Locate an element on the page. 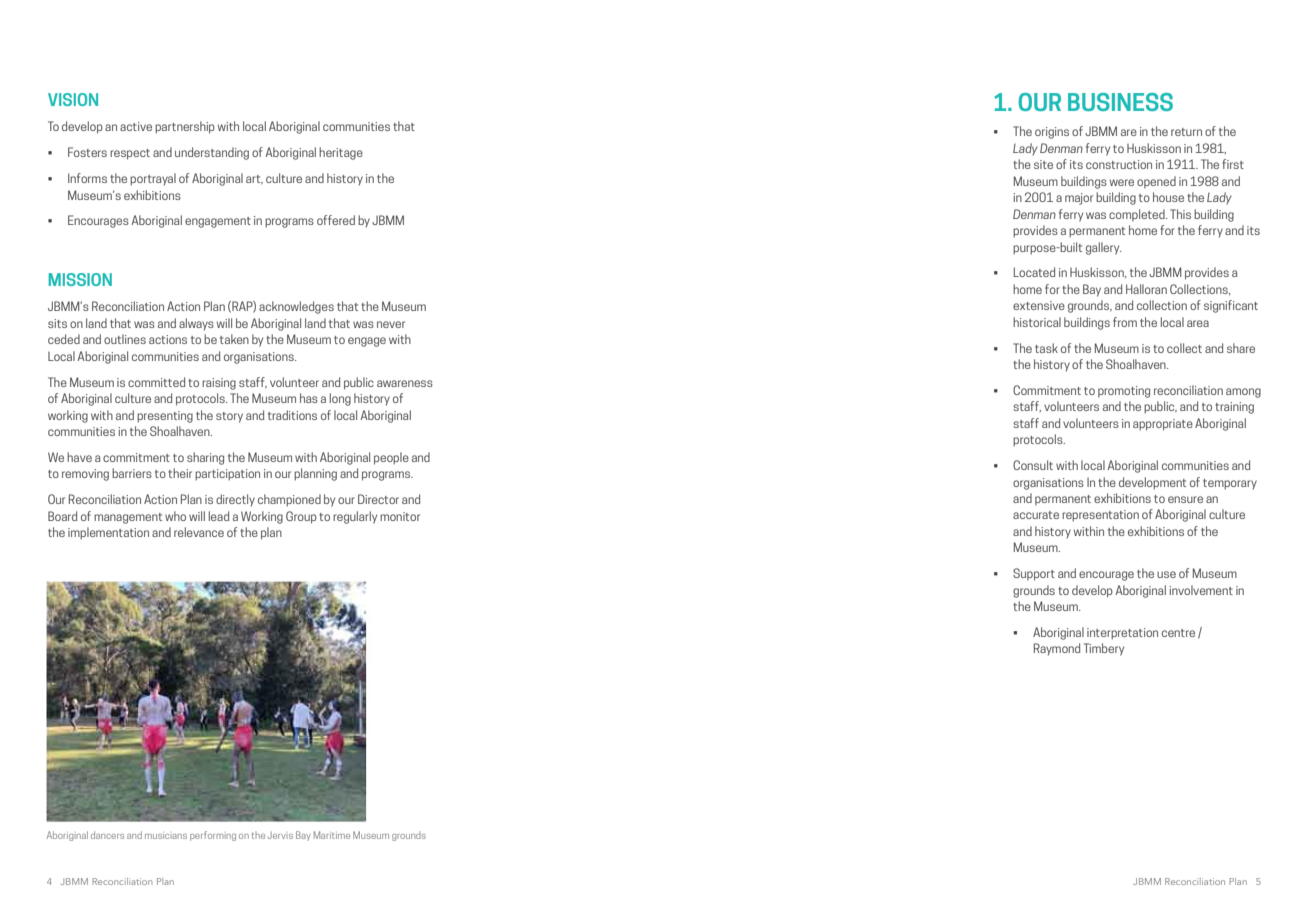 This page has height=924, width=1308. never is located at coordinates (391, 324).
